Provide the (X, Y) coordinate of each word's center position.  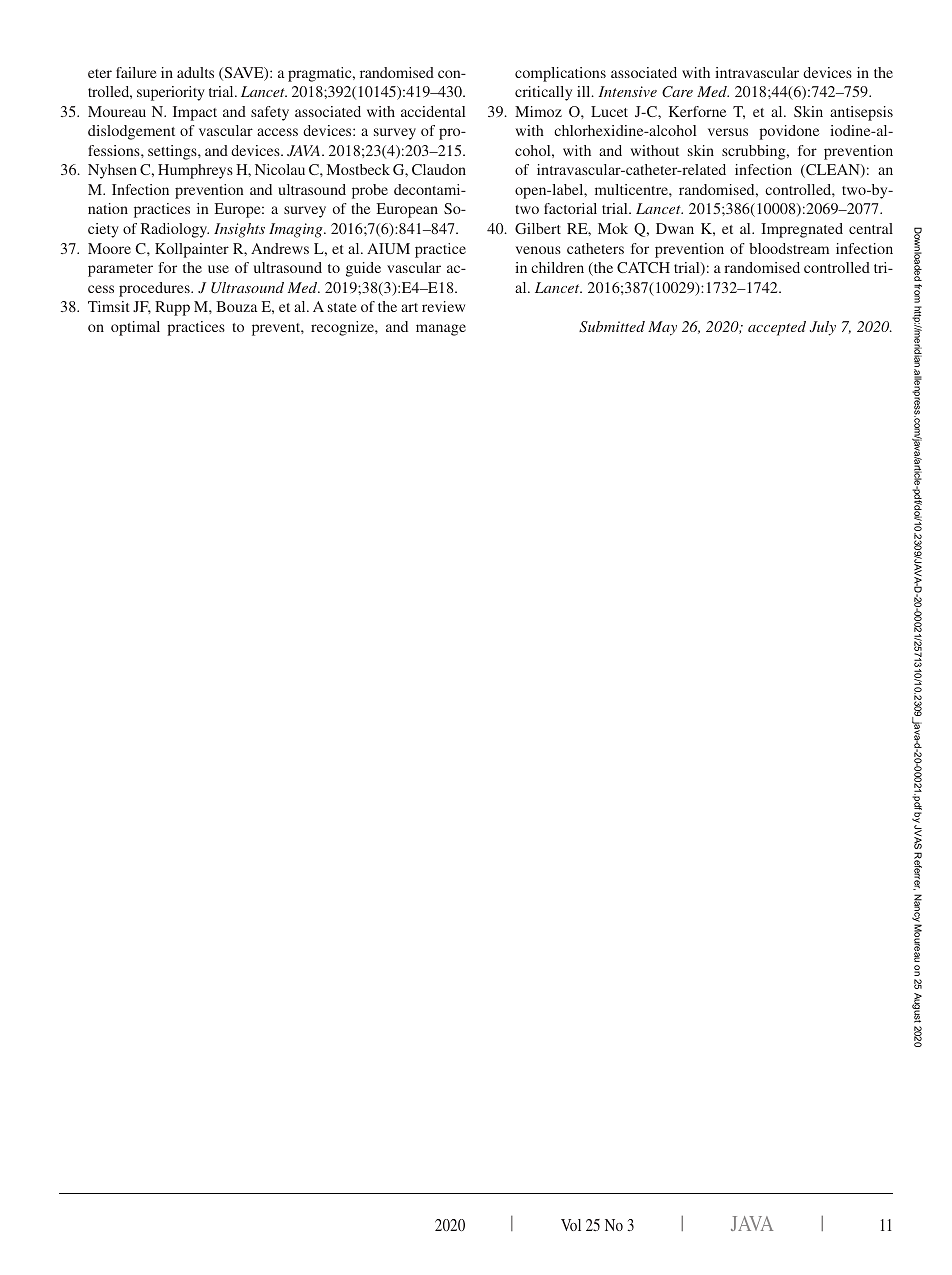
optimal (135, 328)
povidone (789, 132)
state (342, 307)
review (443, 306)
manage (441, 330)
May (662, 328)
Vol (571, 1225)
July (823, 328)
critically (543, 93)
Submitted (612, 326)
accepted (777, 328)
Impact (195, 113)
